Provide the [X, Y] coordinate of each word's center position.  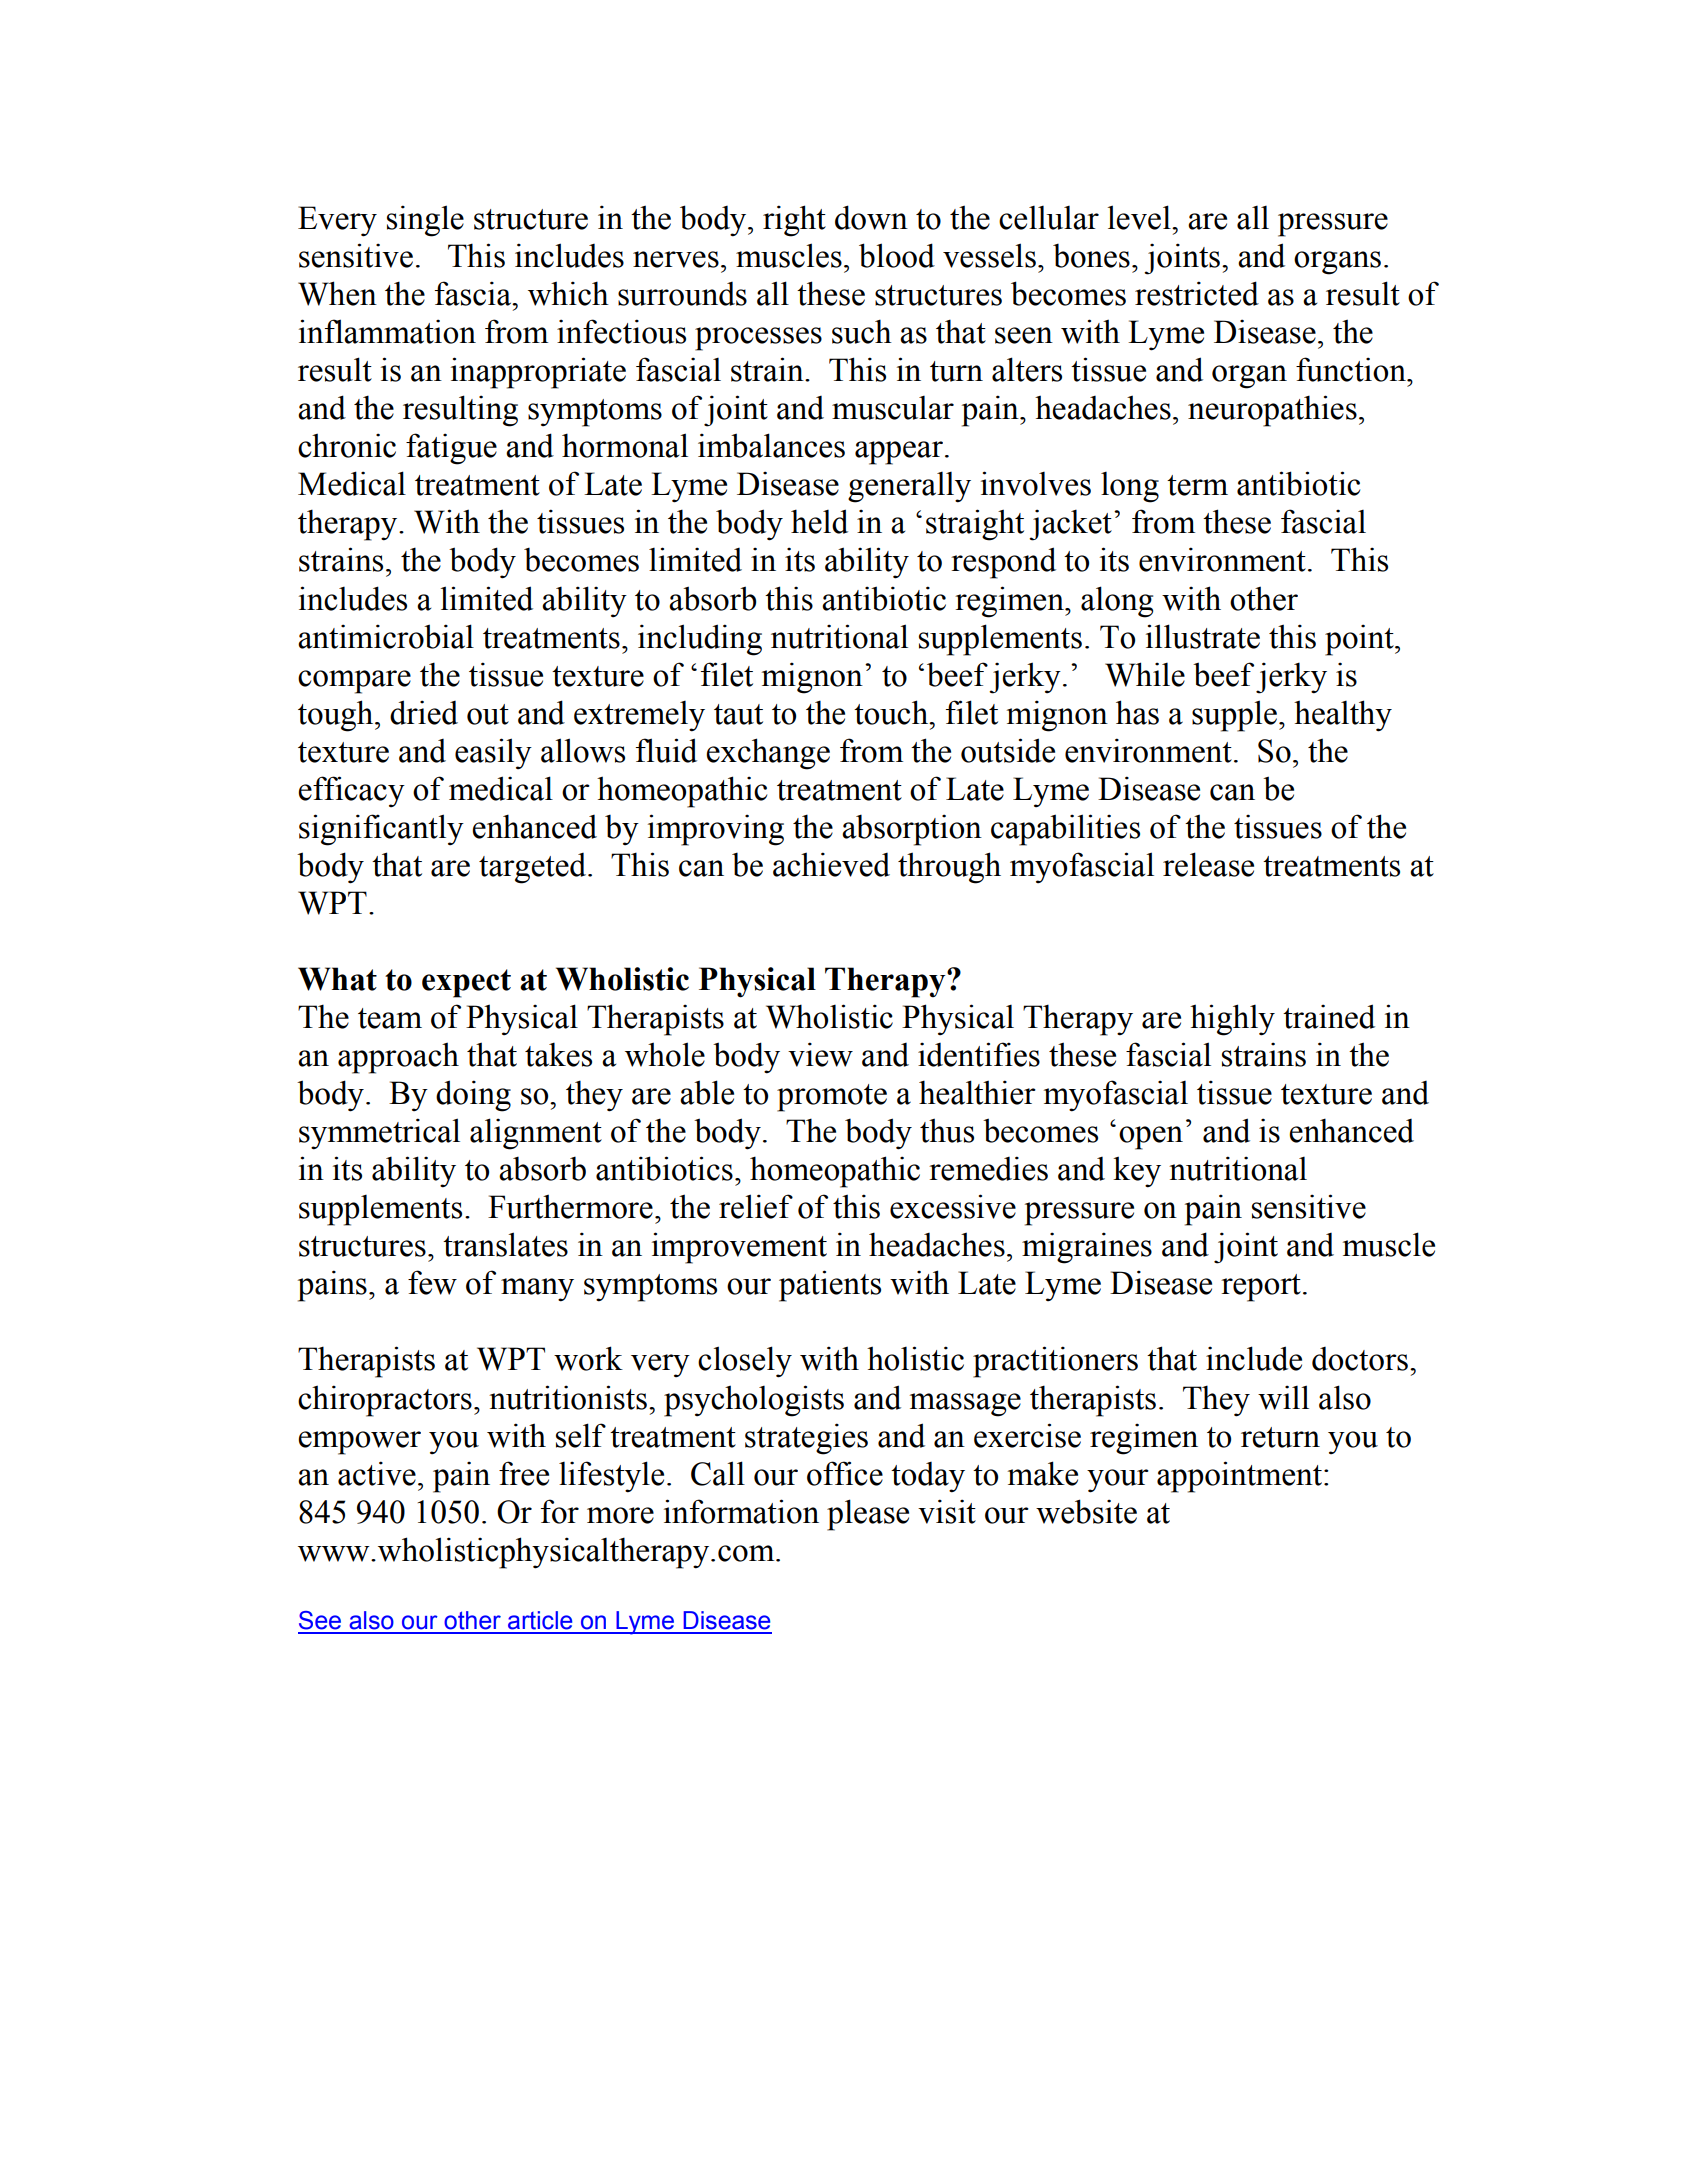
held [819, 521]
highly [1232, 1020]
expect [466, 983]
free [524, 1473]
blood [897, 255]
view [820, 1054]
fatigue [451, 449]
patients [830, 1286]
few [432, 1282]
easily [493, 753]
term [1197, 485]
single [425, 221]
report [1261, 1288]
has [1137, 712]
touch [892, 712]
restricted [1197, 293]
